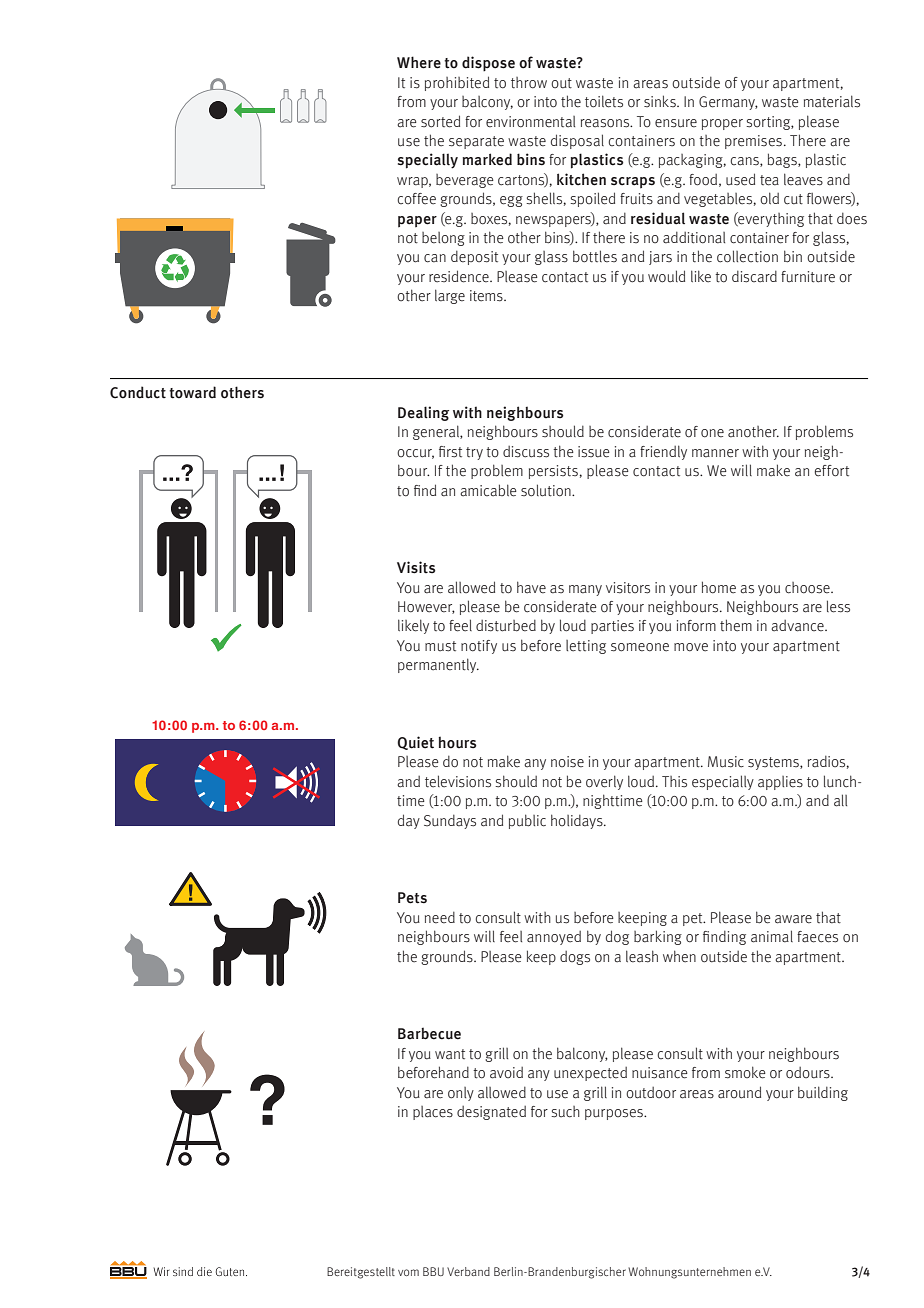 This document has height=1308, width=924. I want to click on manner, so click(715, 453).
